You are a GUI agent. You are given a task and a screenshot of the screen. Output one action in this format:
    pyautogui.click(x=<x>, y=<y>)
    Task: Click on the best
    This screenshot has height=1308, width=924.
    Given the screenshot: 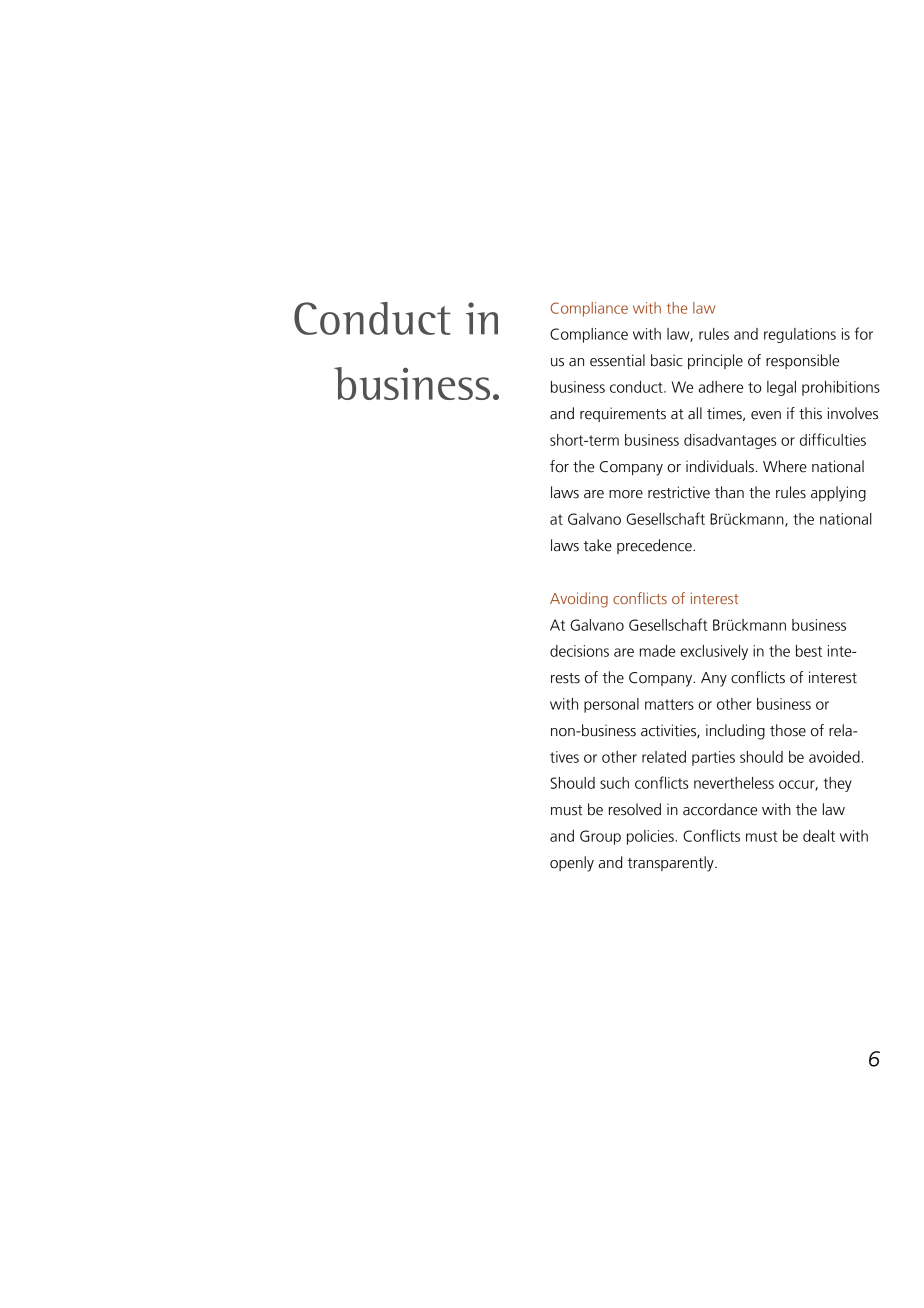 What is the action you would take?
    pyautogui.click(x=809, y=651)
